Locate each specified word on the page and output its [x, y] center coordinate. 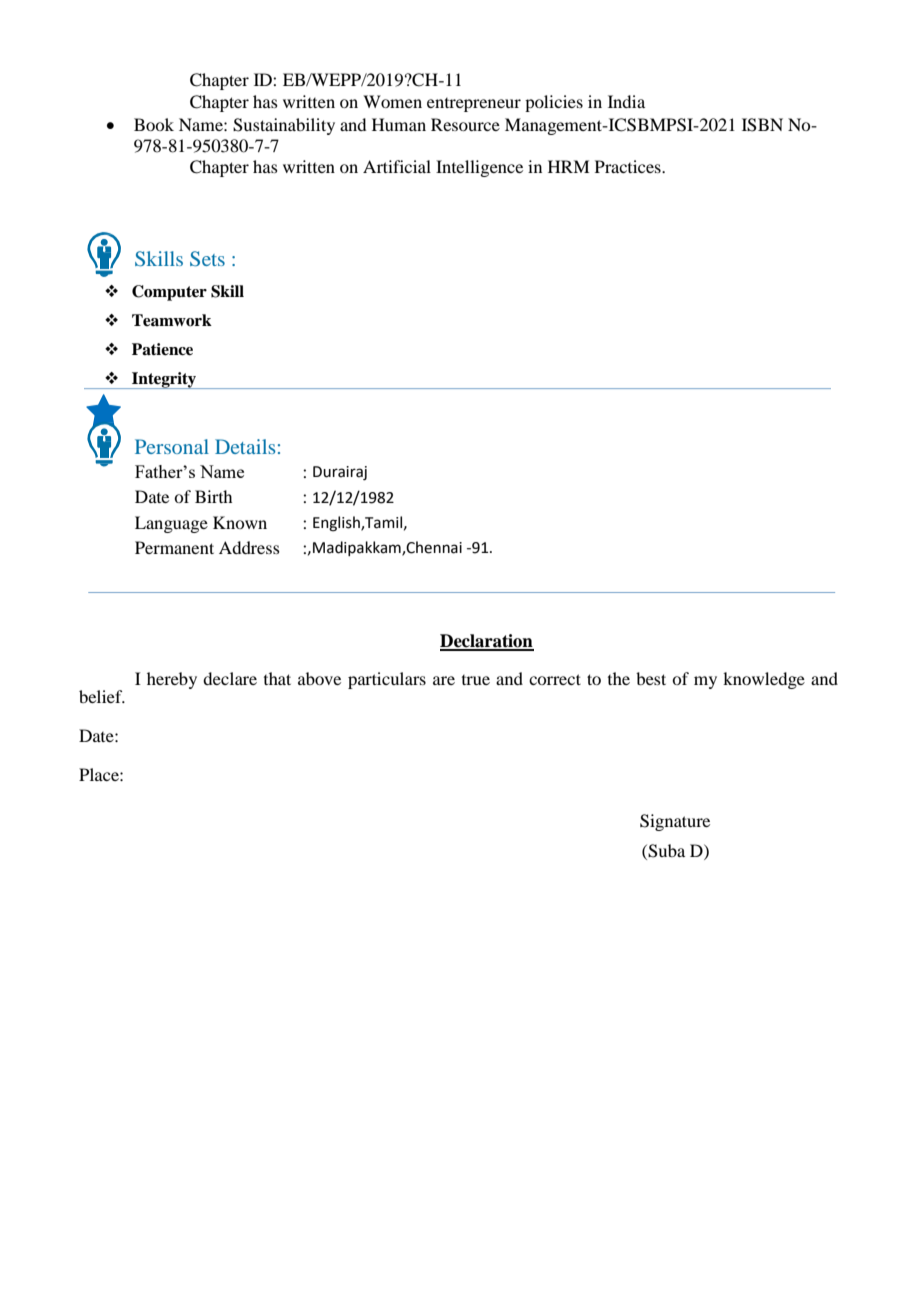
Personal [172, 446]
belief [102, 696]
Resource [465, 124]
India [626, 101]
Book [154, 124]
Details [245, 446]
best [651, 678]
